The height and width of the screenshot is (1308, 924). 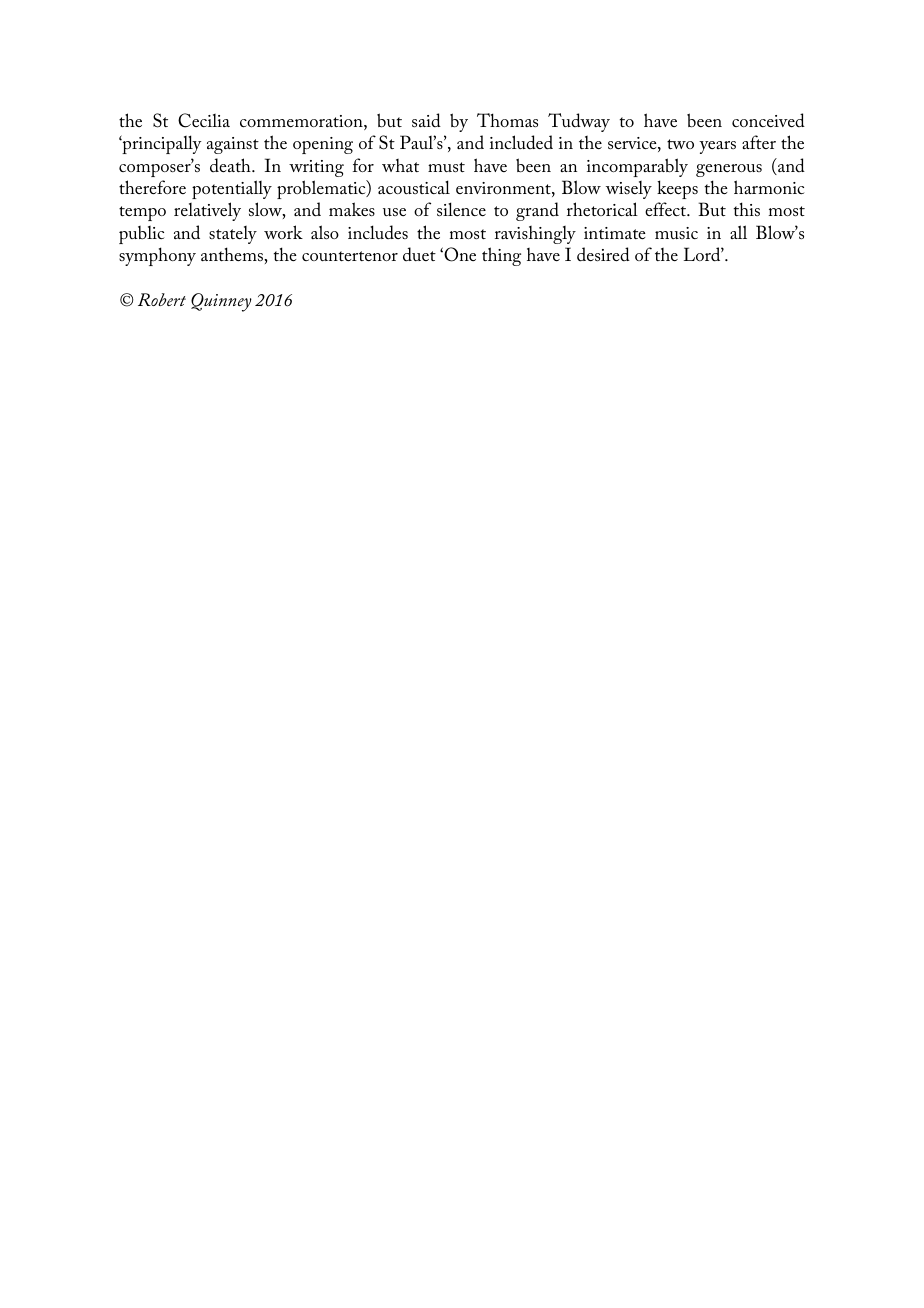 What do you see at coordinates (677, 189) in the screenshot?
I see `keeps` at bounding box center [677, 189].
